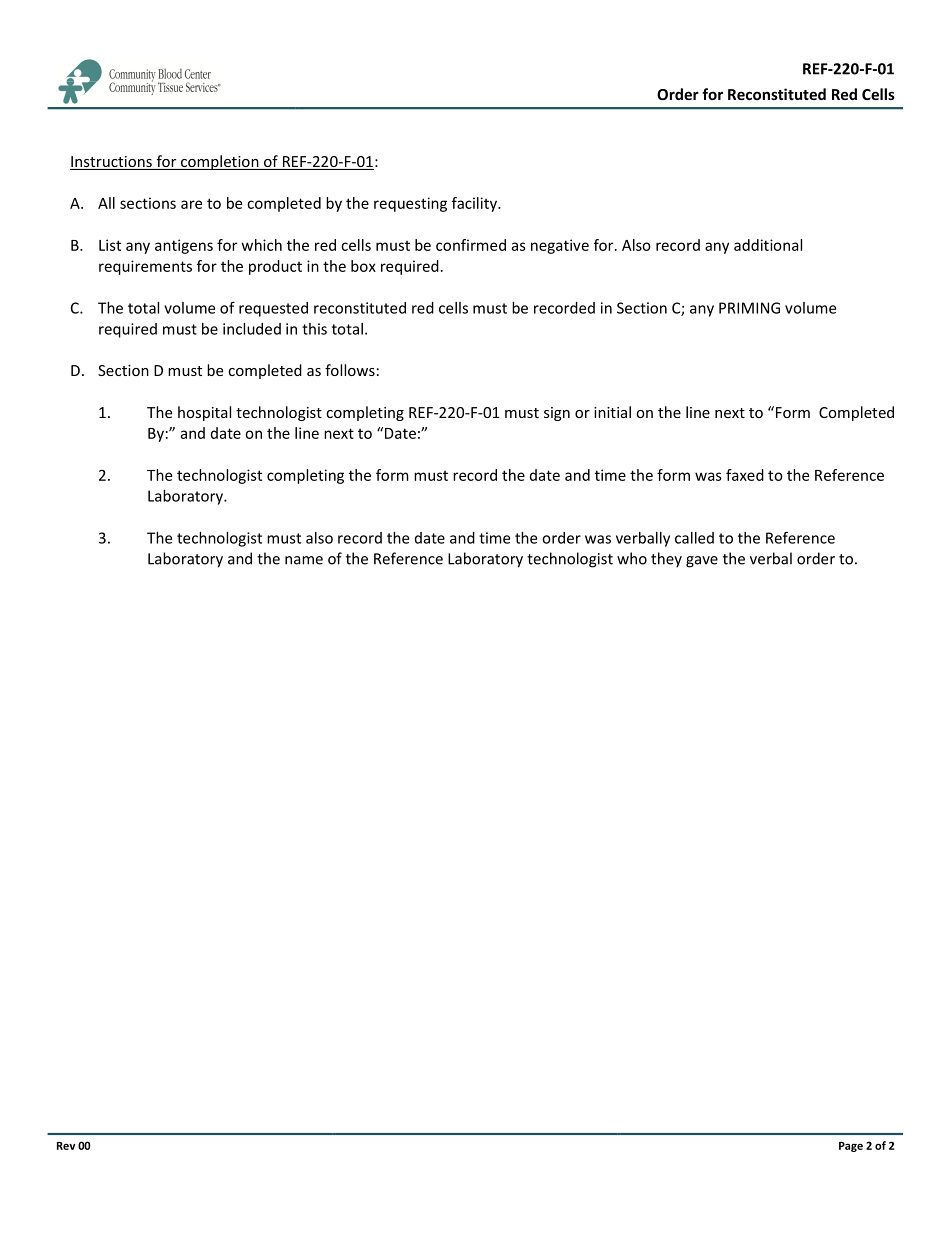  Describe the element at coordinates (768, 245) in the page. I see `additional` at that location.
